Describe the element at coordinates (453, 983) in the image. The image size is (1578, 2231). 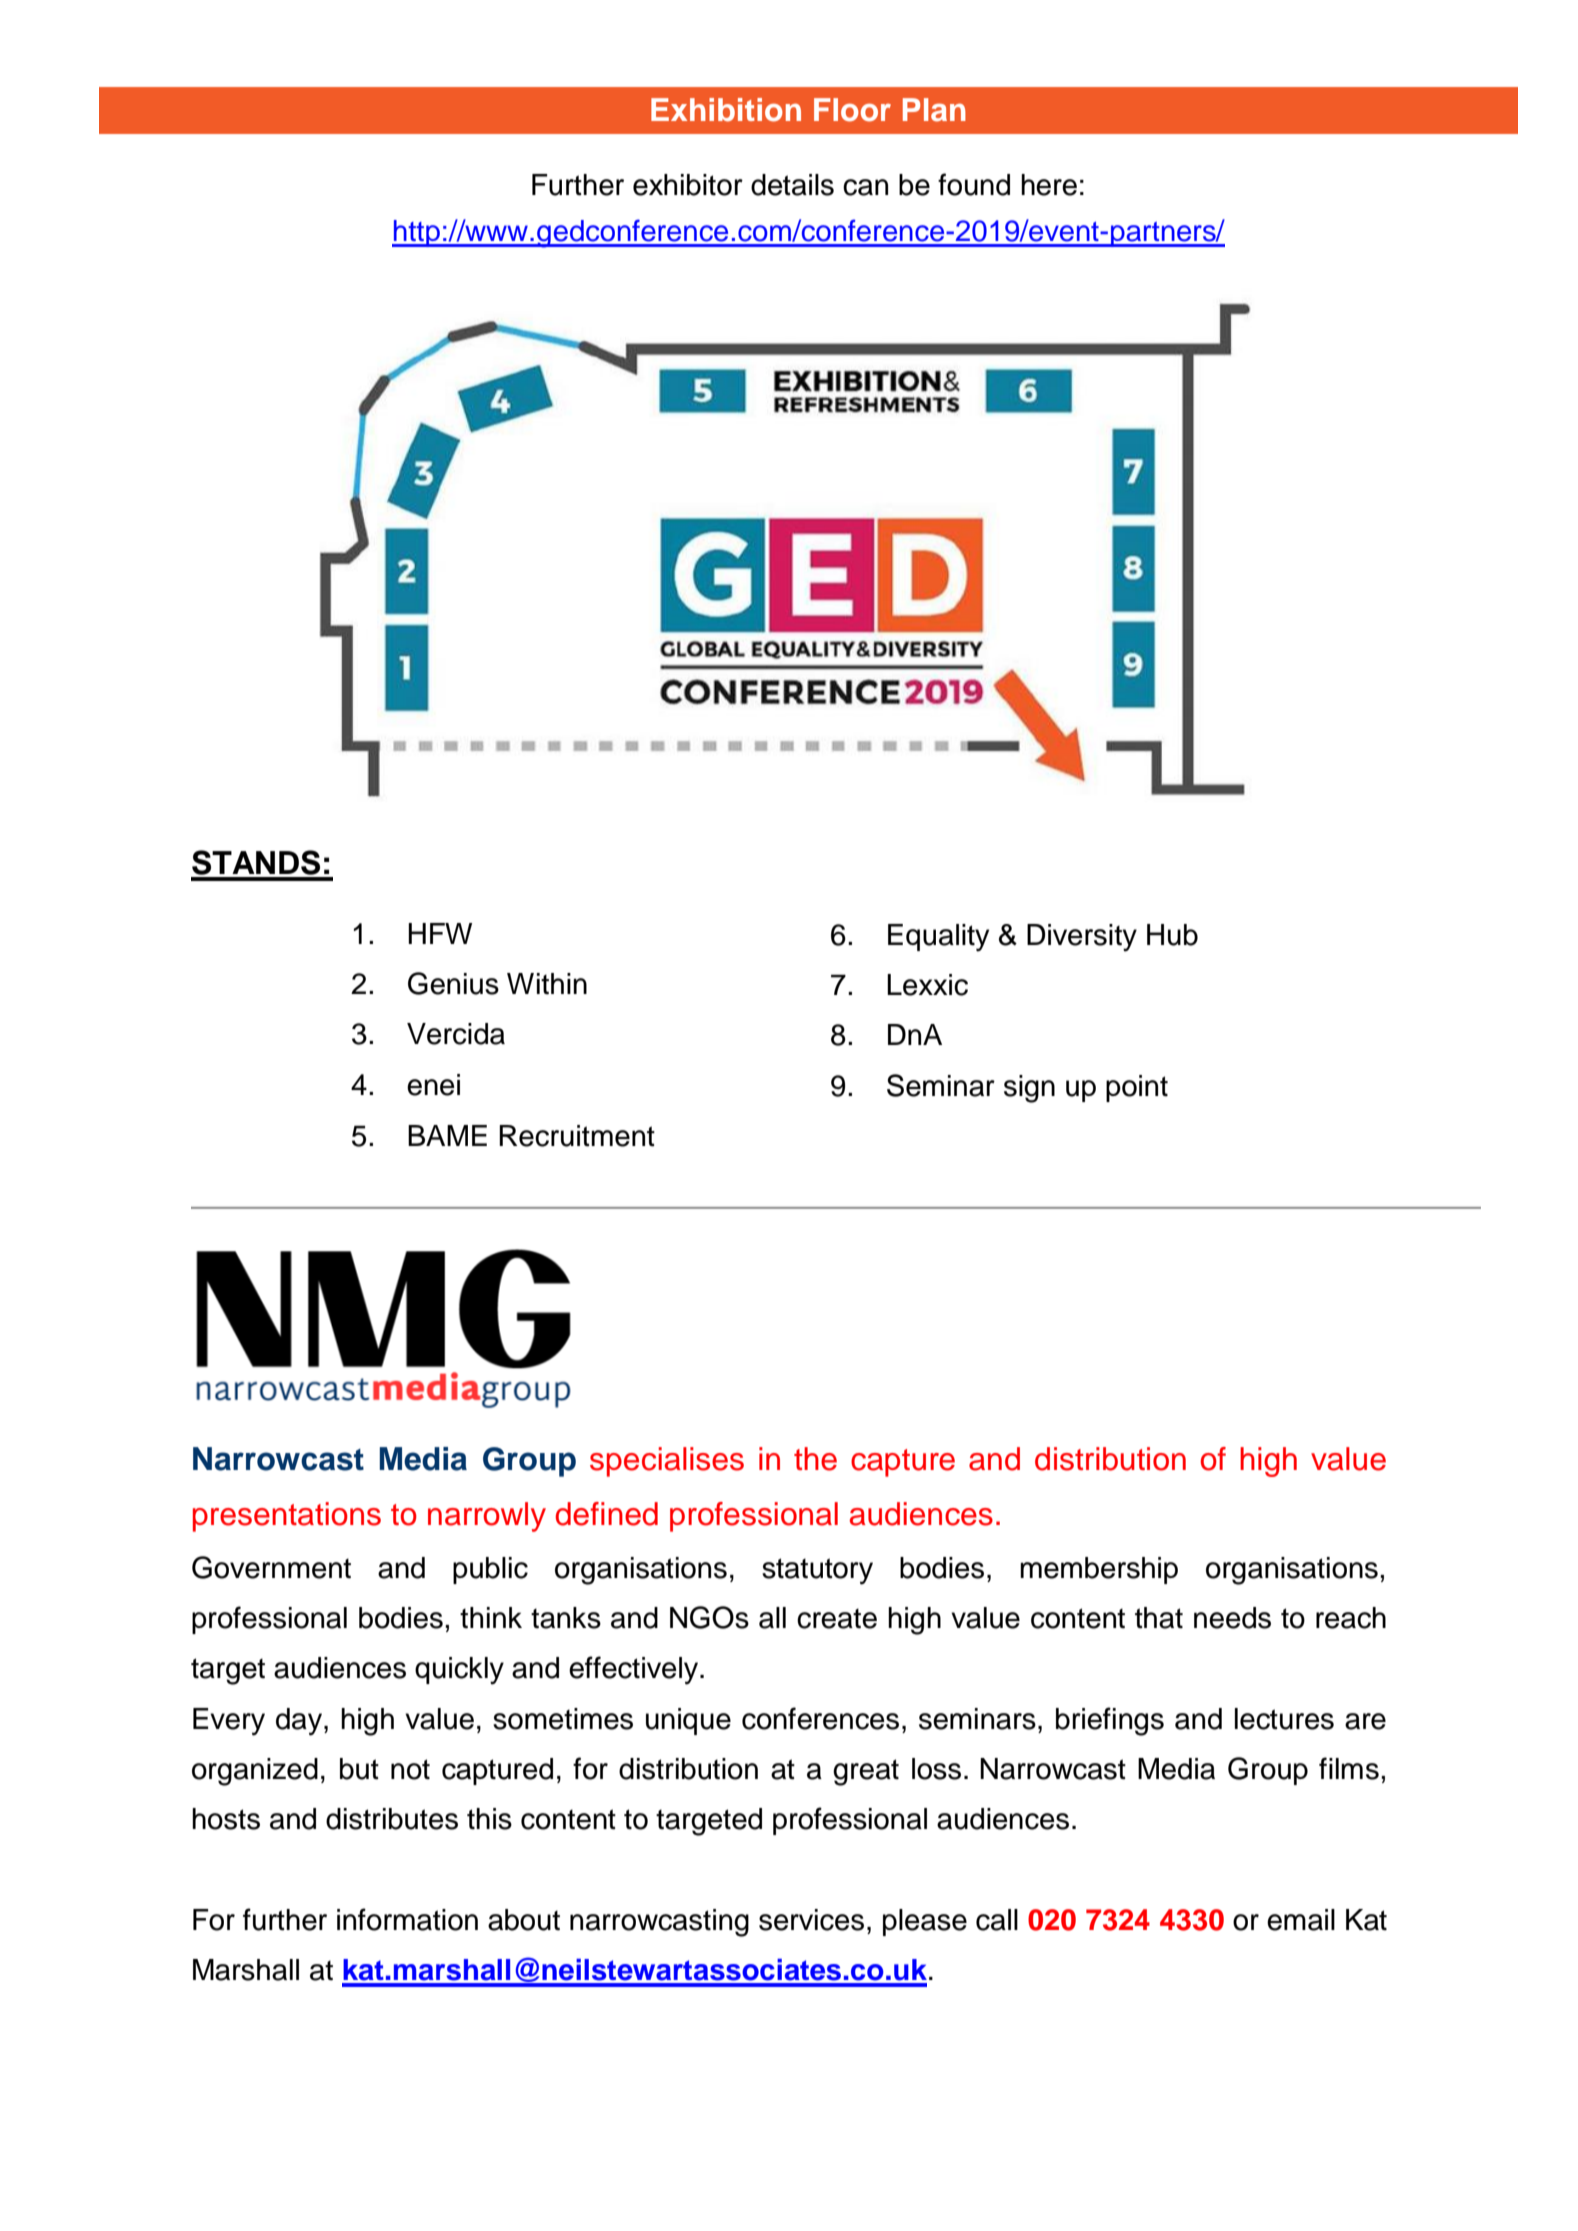
I see `Genius` at that location.
